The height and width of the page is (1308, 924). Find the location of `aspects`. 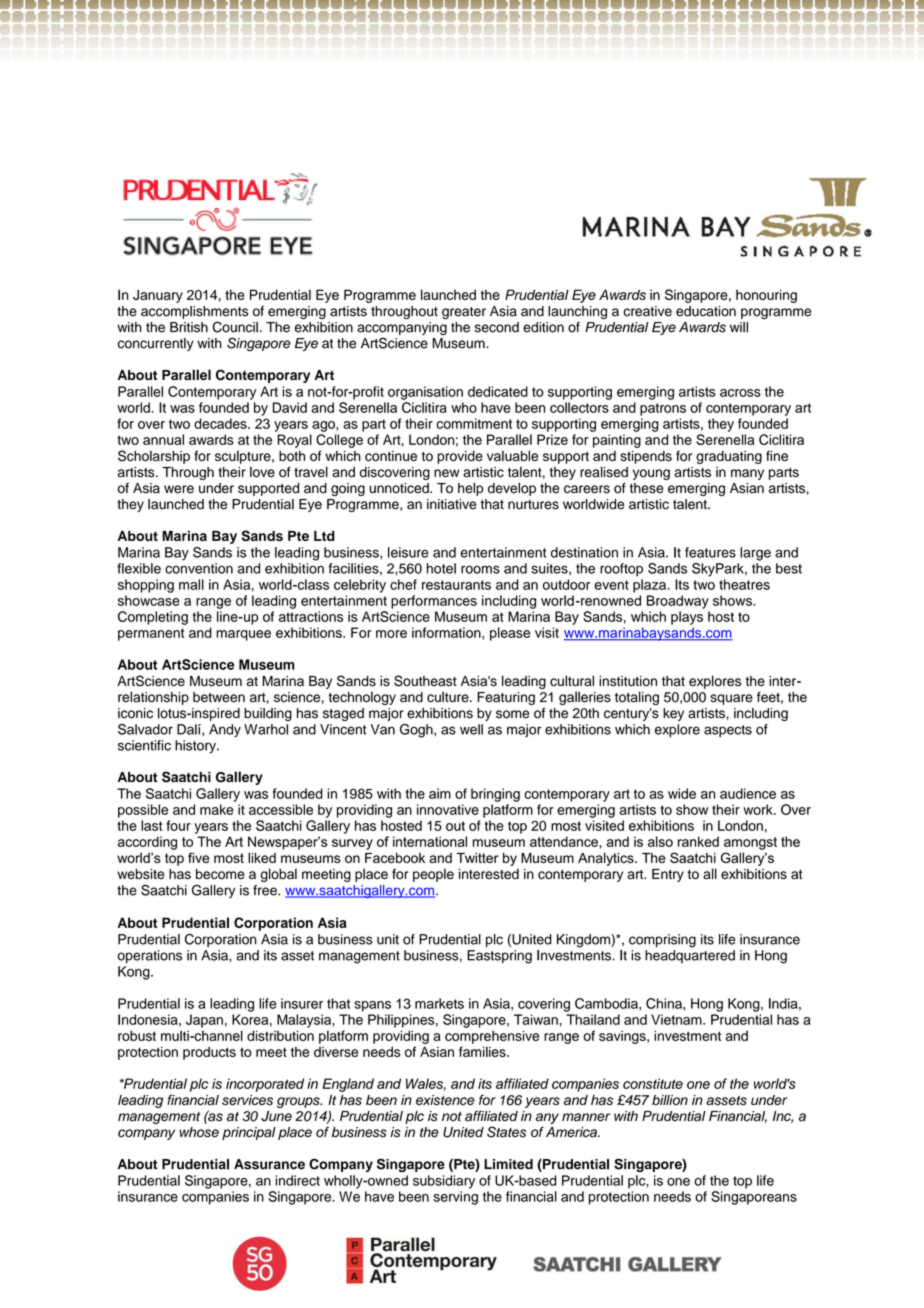

aspects is located at coordinates (728, 731).
